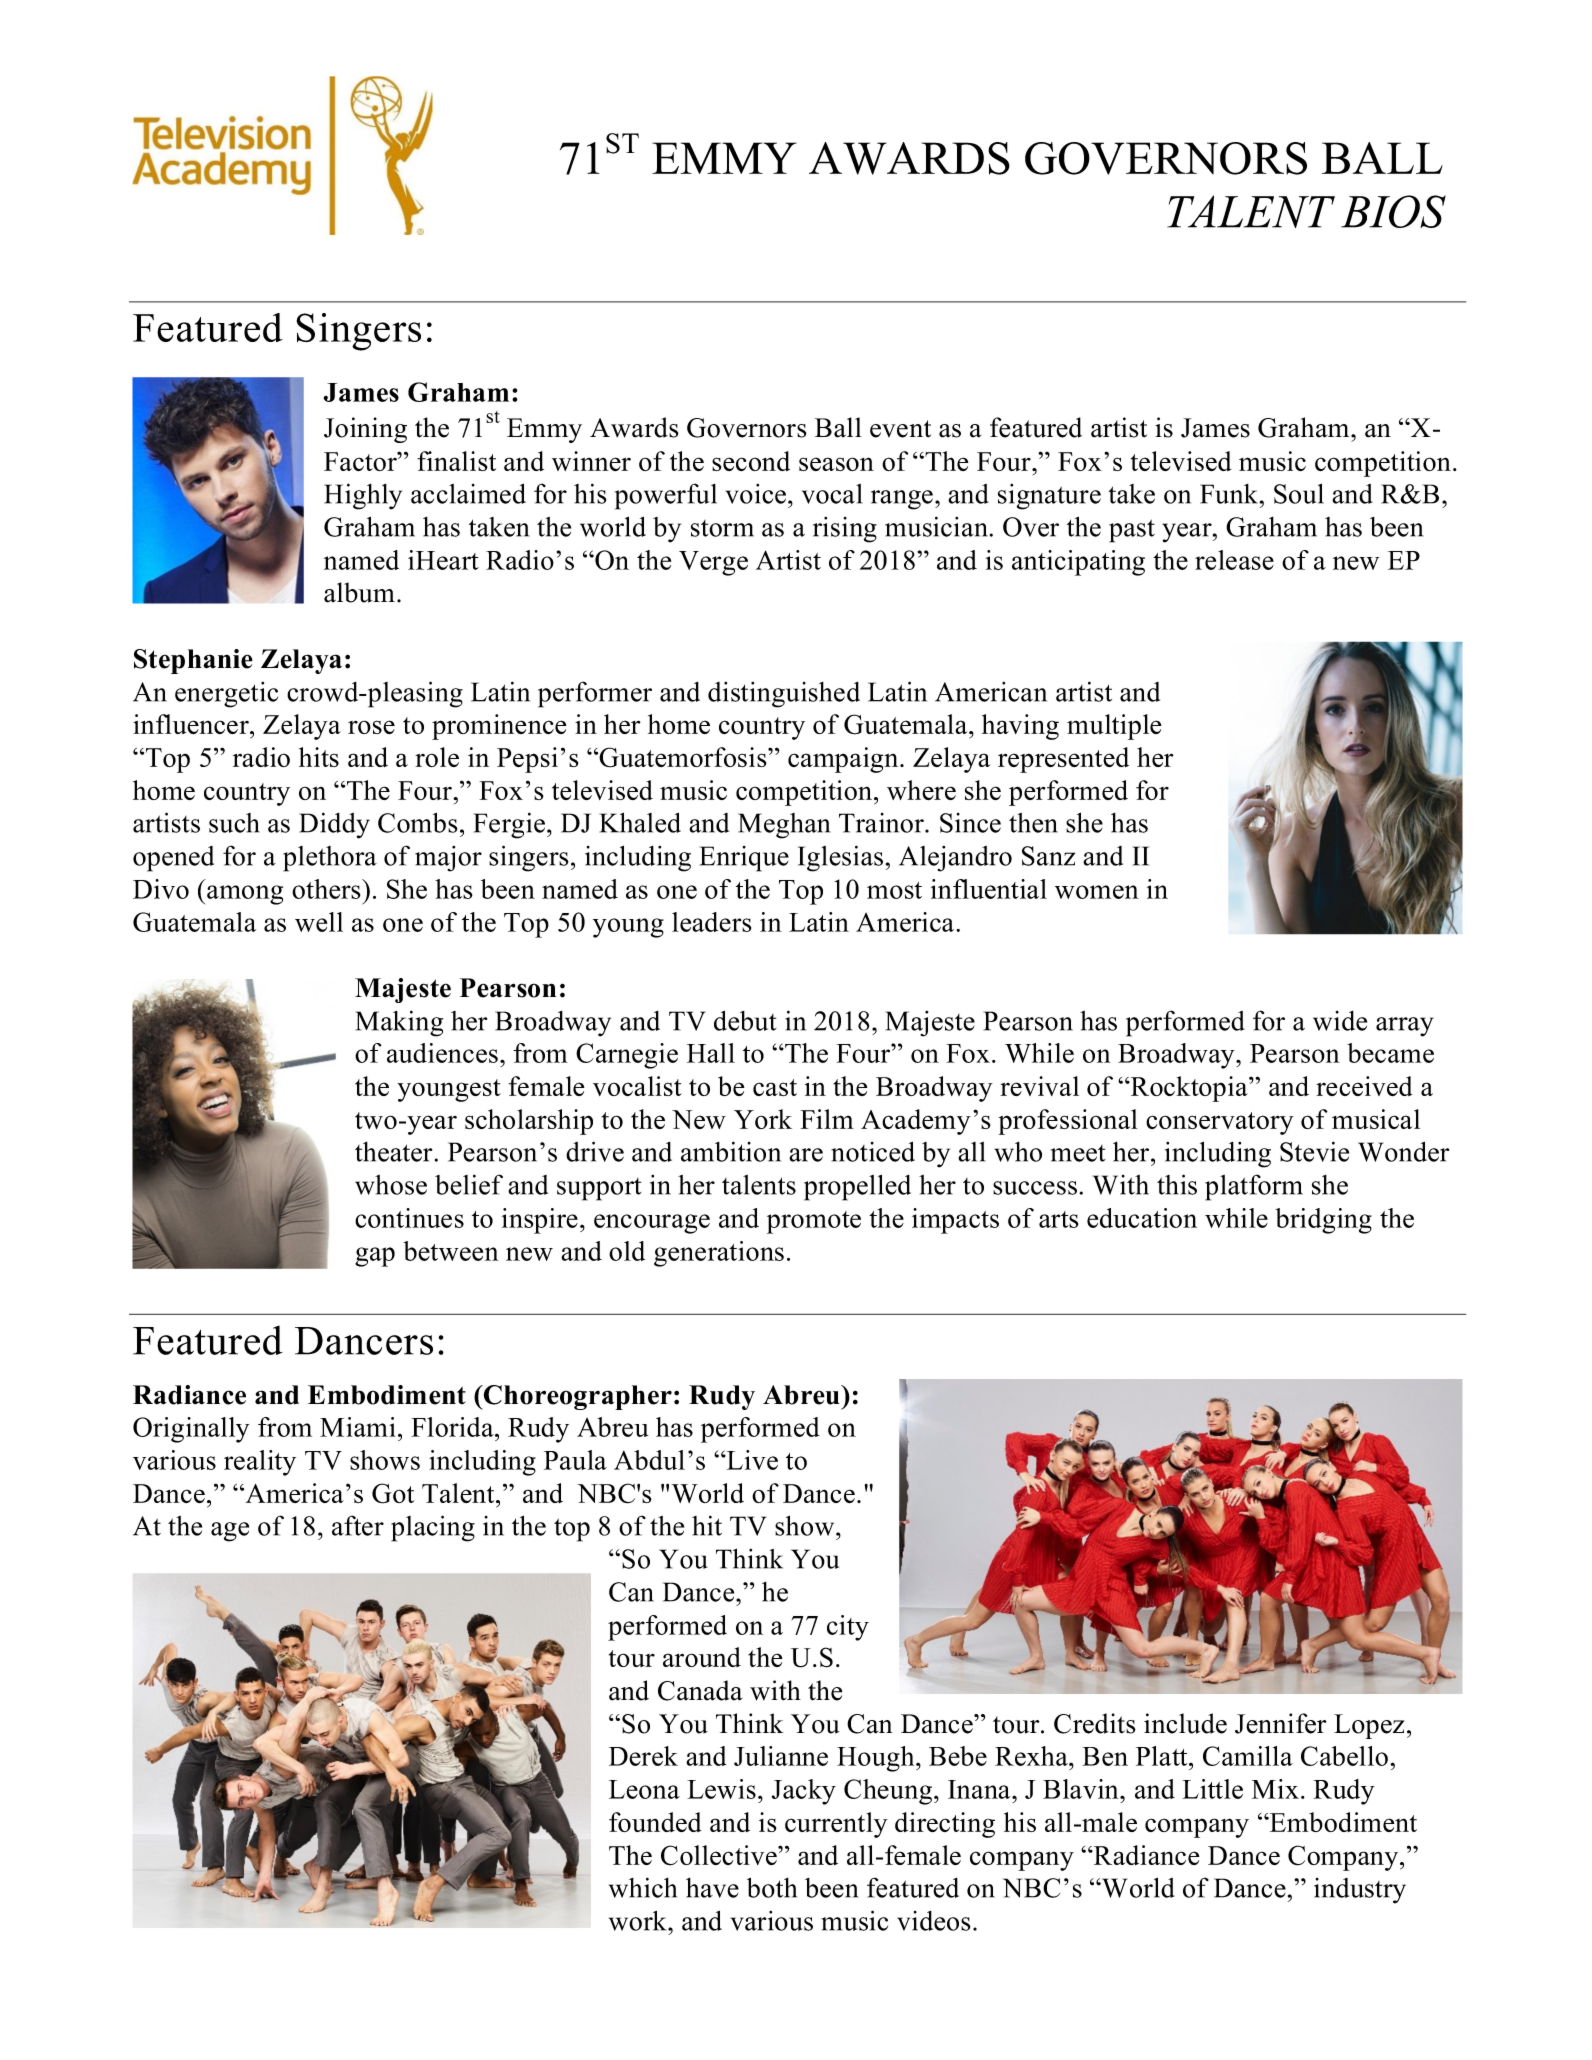 The height and width of the screenshot is (2060, 1592). What do you see at coordinates (784, 826) in the screenshot?
I see `Meghan` at bounding box center [784, 826].
